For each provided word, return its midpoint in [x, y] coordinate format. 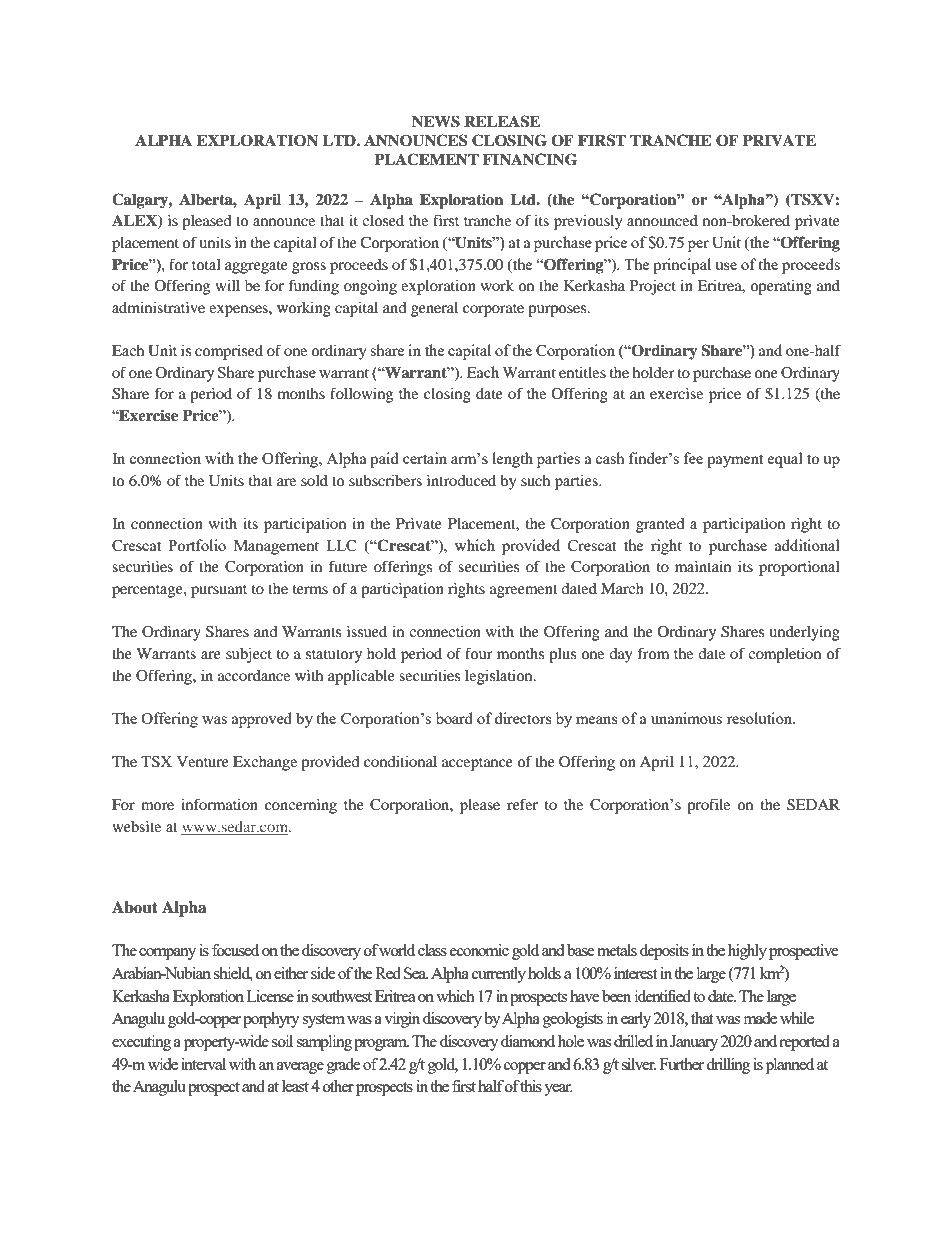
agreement [524, 591]
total [206, 264]
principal [682, 266]
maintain [703, 566]
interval [203, 1064]
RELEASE [502, 121]
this [530, 1086]
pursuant [219, 591]
